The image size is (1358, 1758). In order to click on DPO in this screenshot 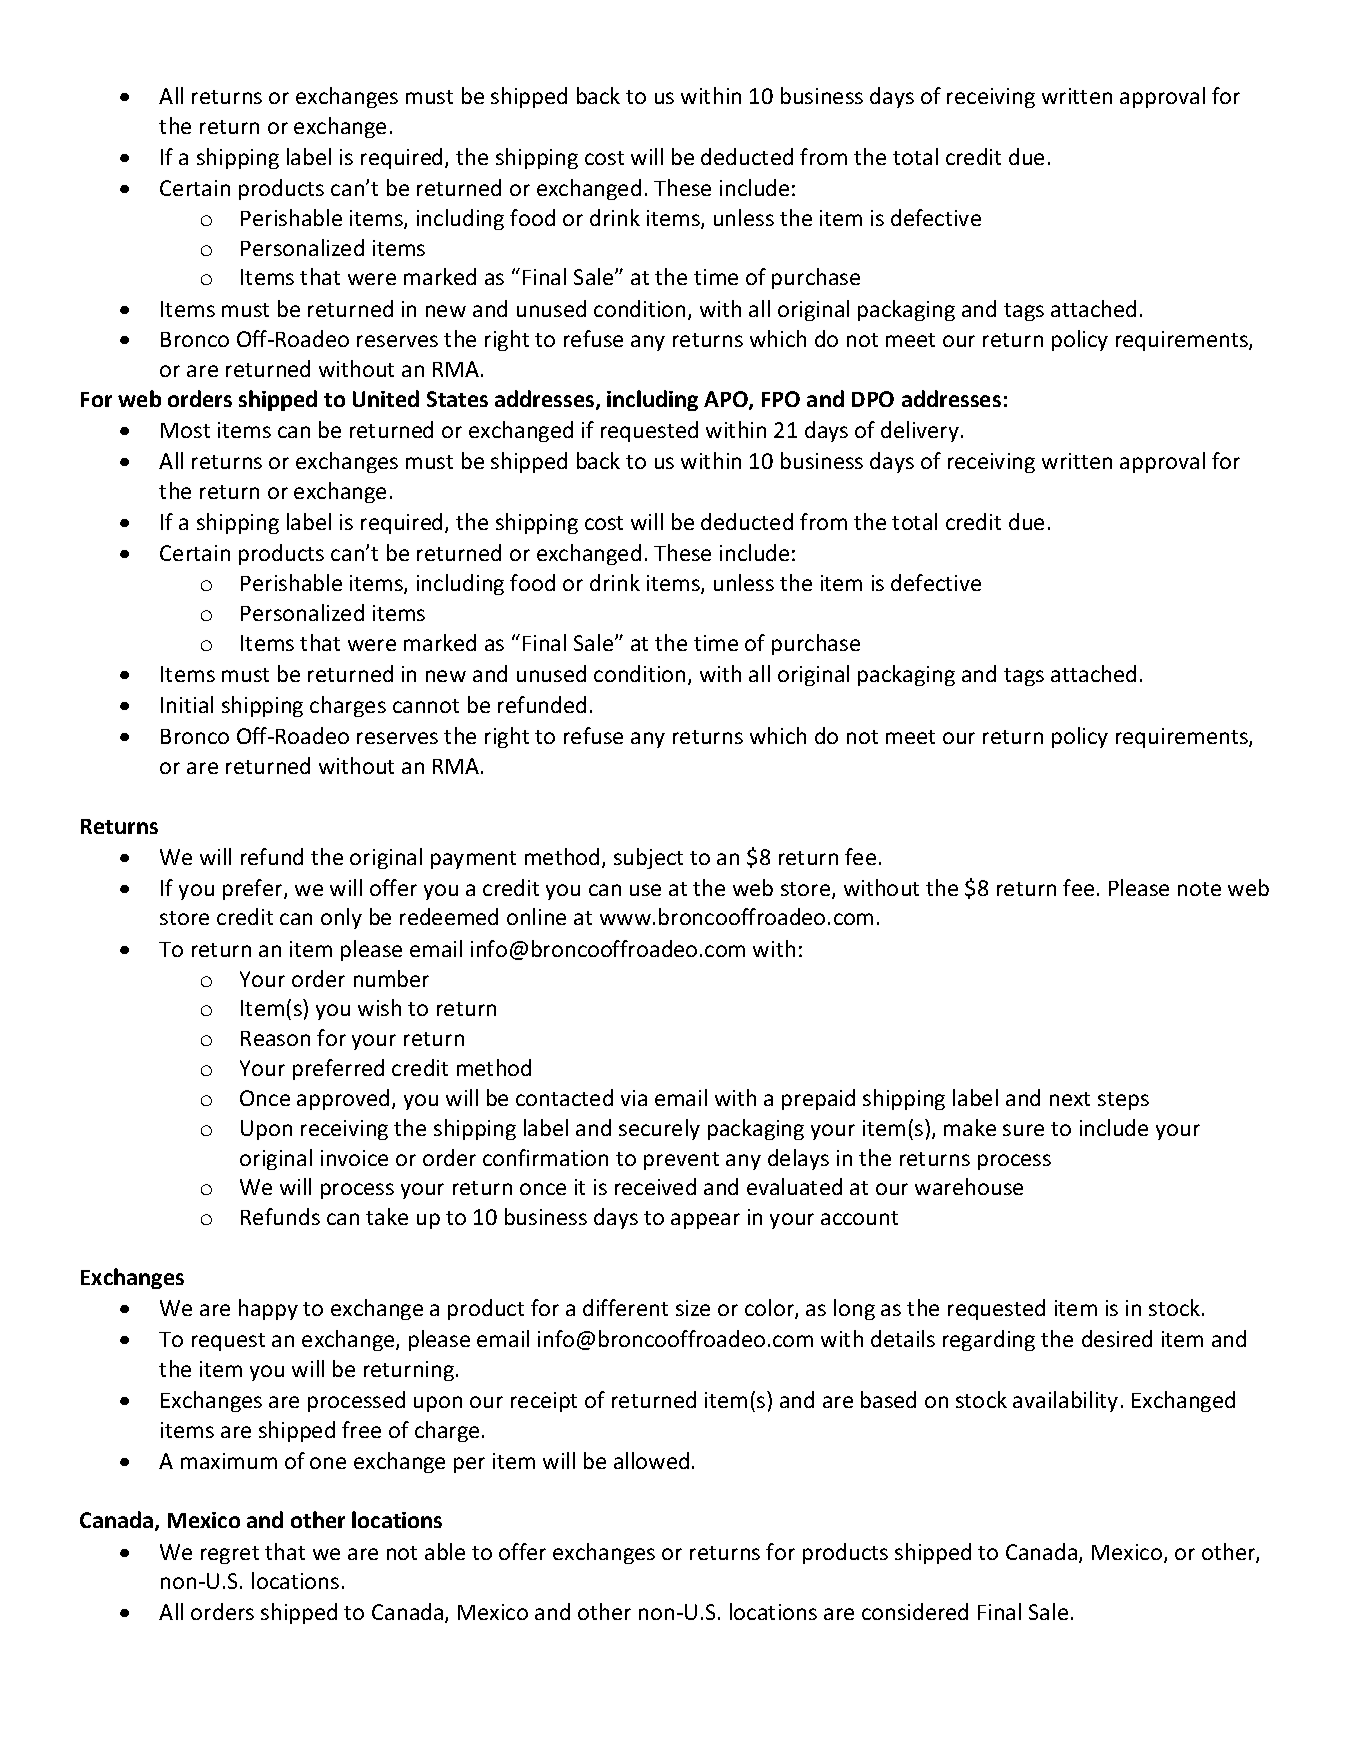, I will do `click(873, 399)`.
